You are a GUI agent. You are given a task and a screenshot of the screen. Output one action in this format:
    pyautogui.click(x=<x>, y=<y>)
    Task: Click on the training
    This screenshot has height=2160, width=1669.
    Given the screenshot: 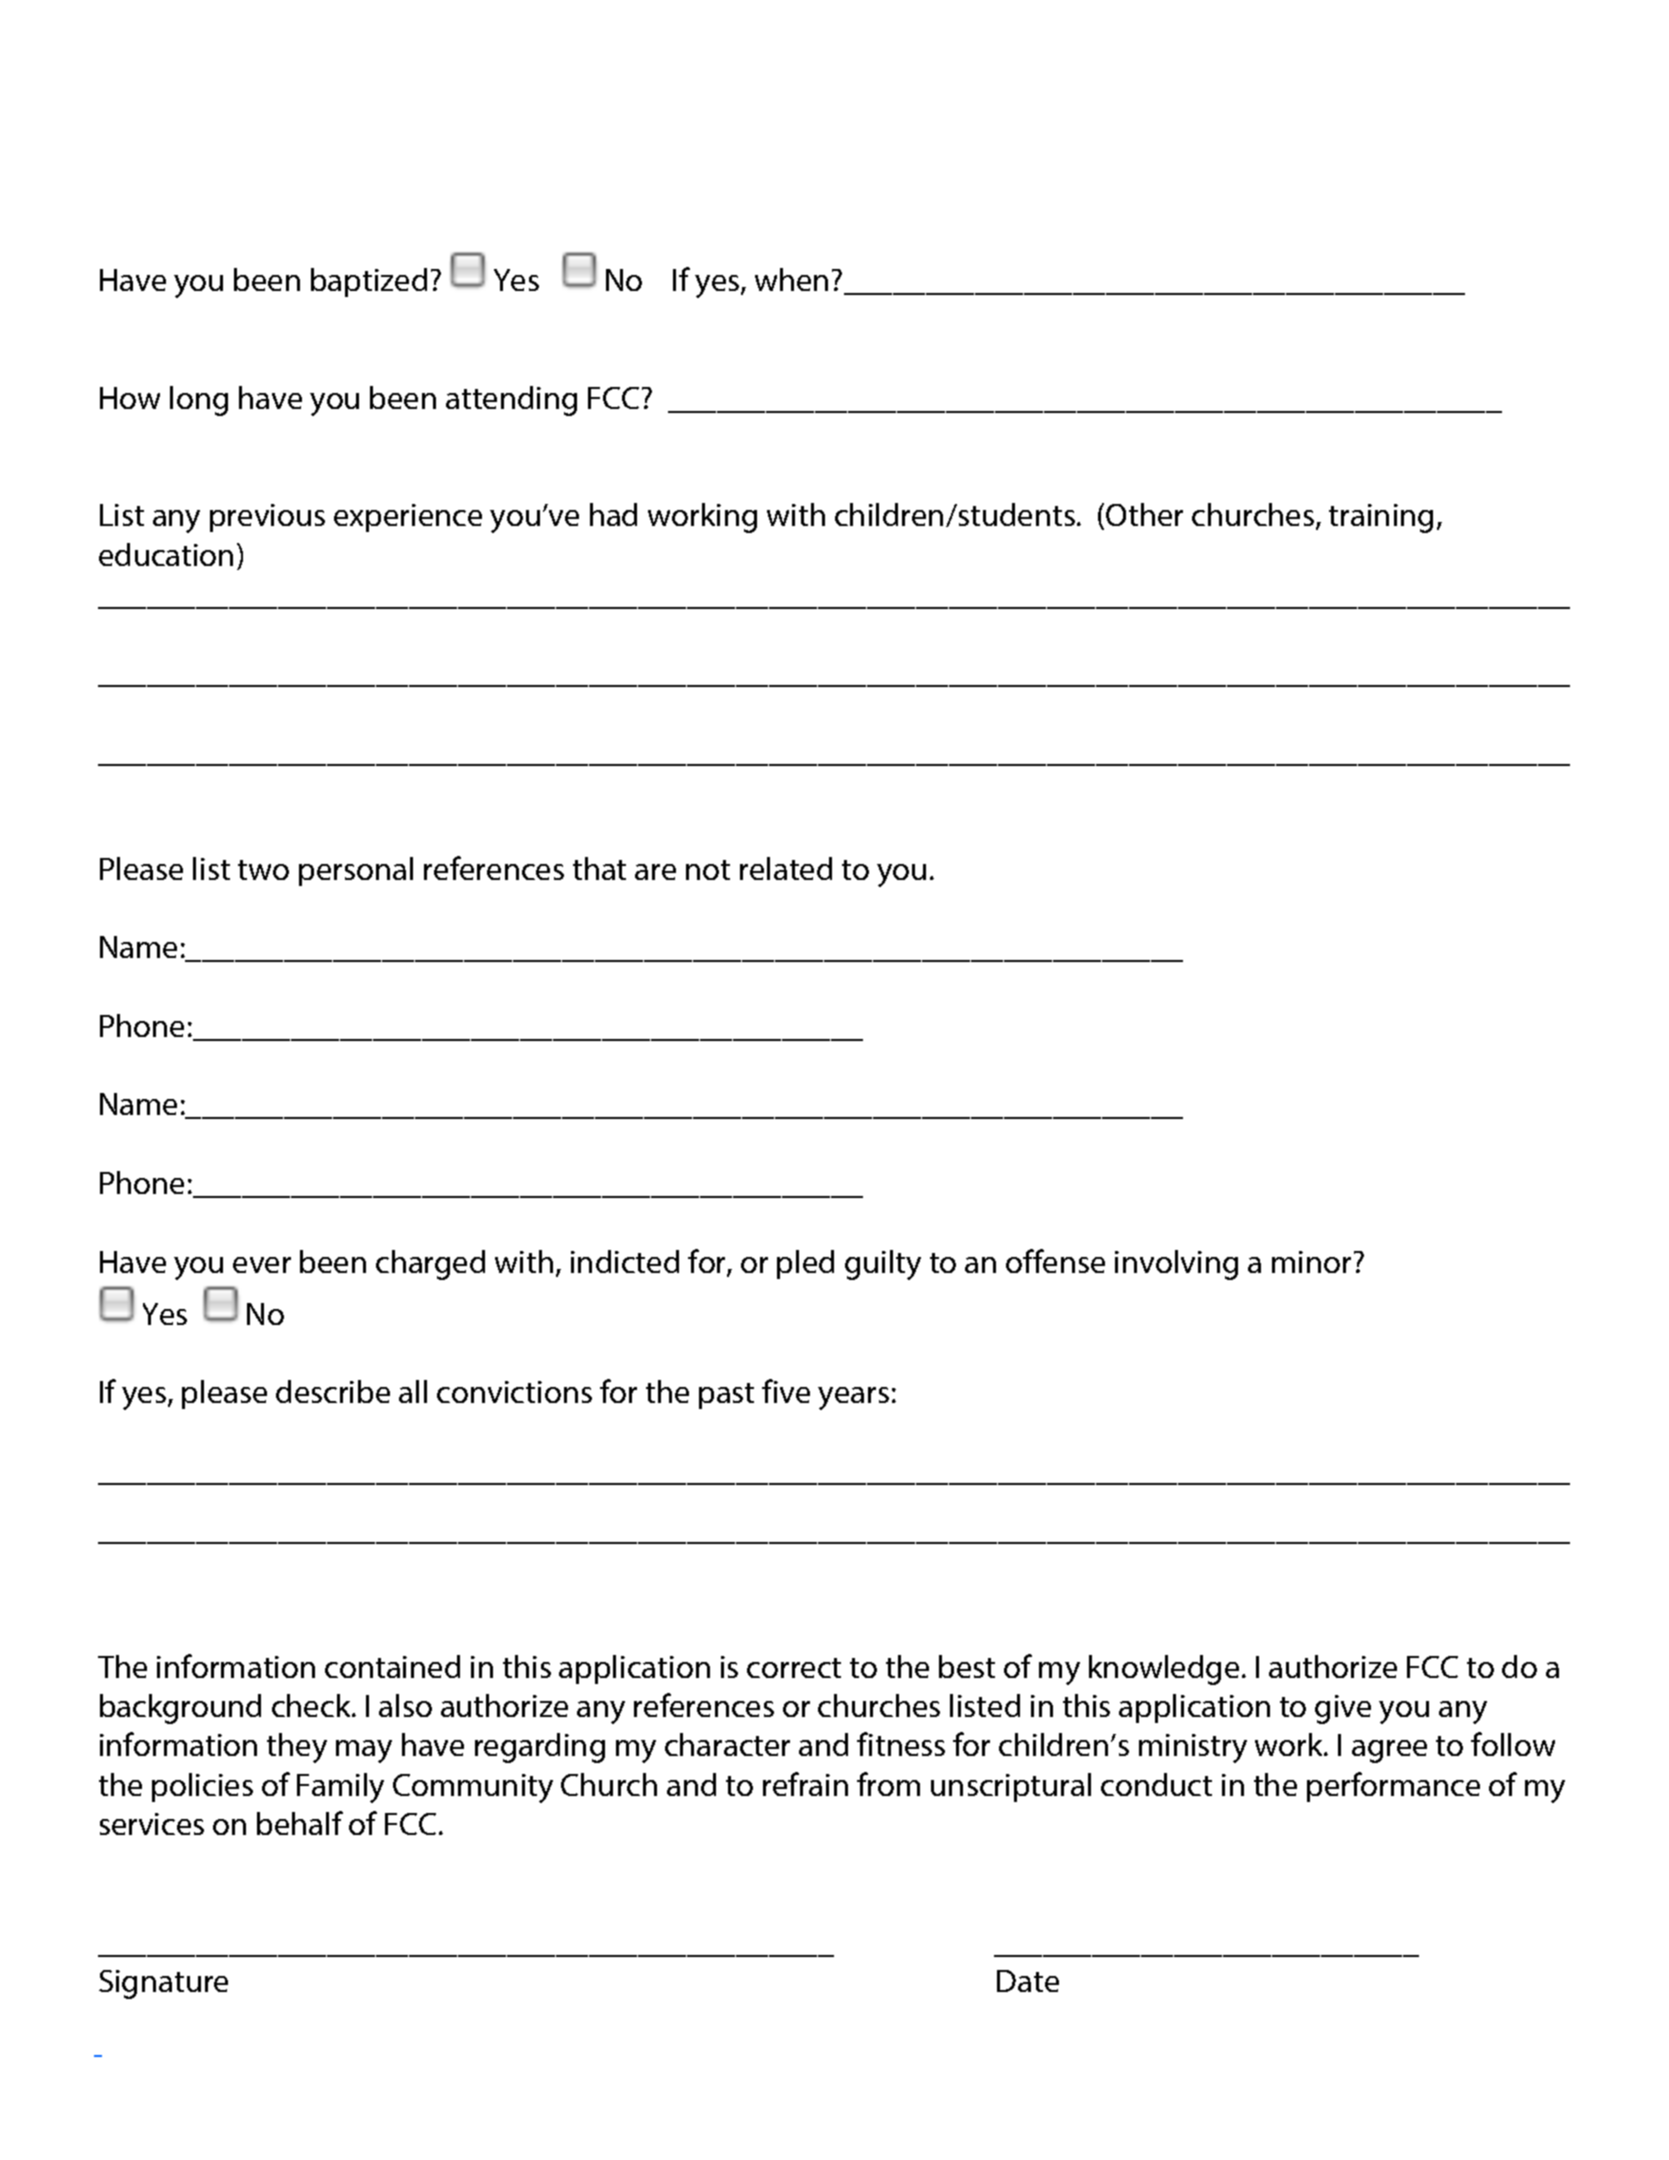 What is the action you would take?
    pyautogui.click(x=1381, y=518)
